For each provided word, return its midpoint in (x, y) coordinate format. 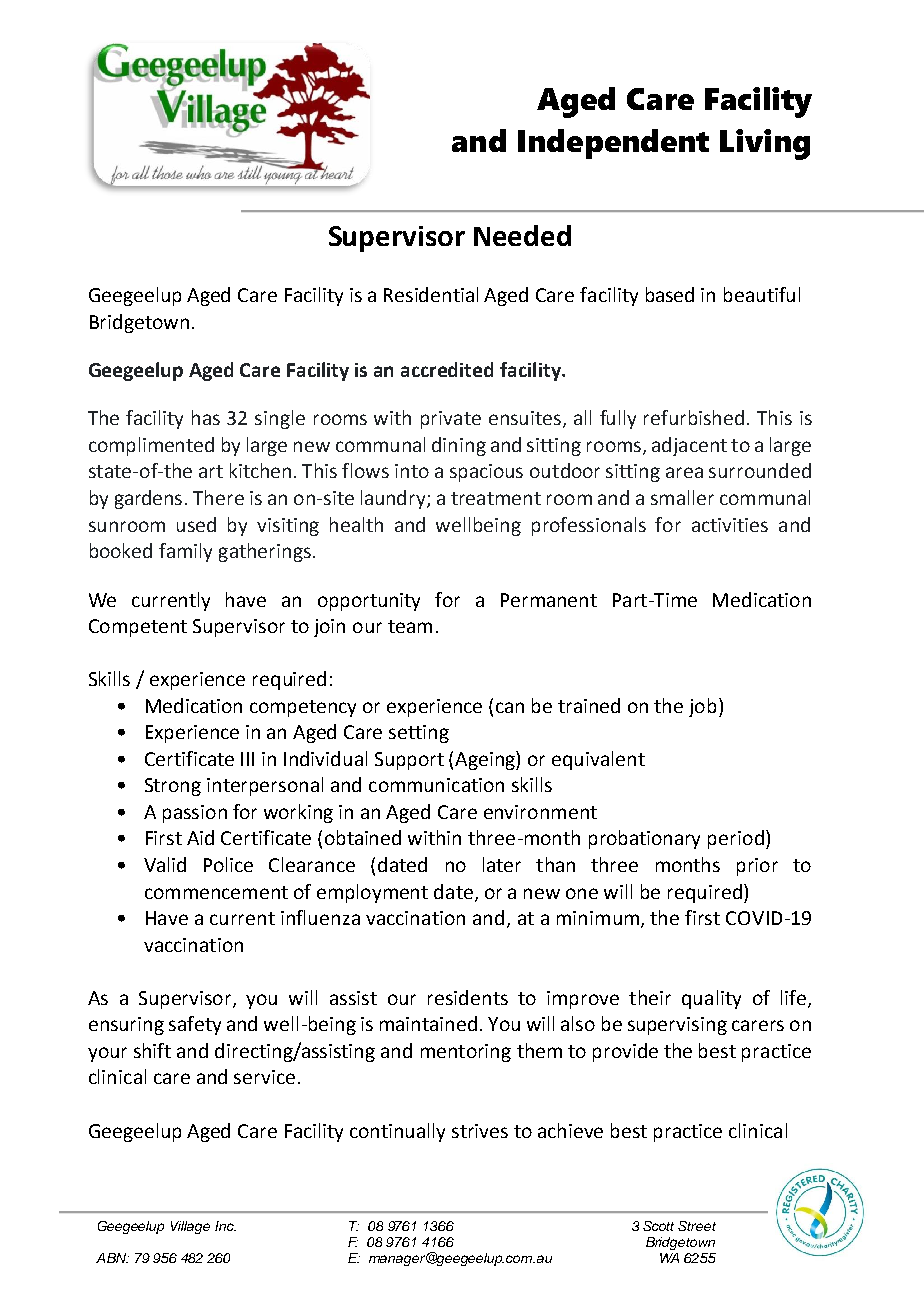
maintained (428, 1023)
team (410, 626)
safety (195, 1025)
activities (730, 525)
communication (436, 785)
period (736, 839)
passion (195, 814)
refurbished (694, 417)
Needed (522, 235)
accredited (447, 369)
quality (711, 999)
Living (765, 144)
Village (190, 1227)
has (206, 417)
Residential (431, 294)
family (185, 552)
